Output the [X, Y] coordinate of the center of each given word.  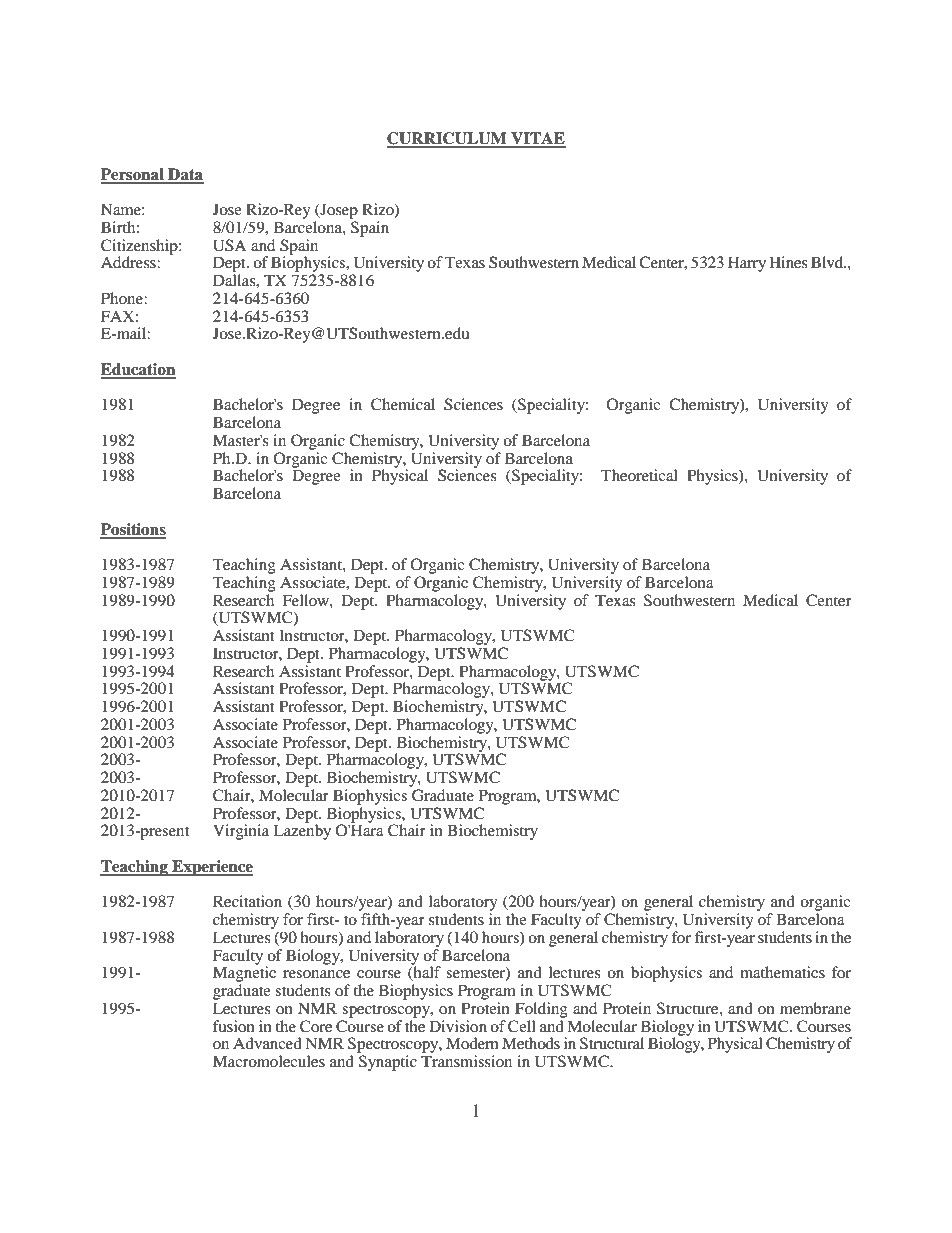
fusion [234, 1026]
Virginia [241, 832]
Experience [211, 868]
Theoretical [639, 475]
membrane [815, 1008]
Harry [747, 264]
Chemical [403, 404]
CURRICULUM [448, 139]
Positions [133, 530]
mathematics [782, 972]
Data [185, 175]
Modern [472, 1043]
